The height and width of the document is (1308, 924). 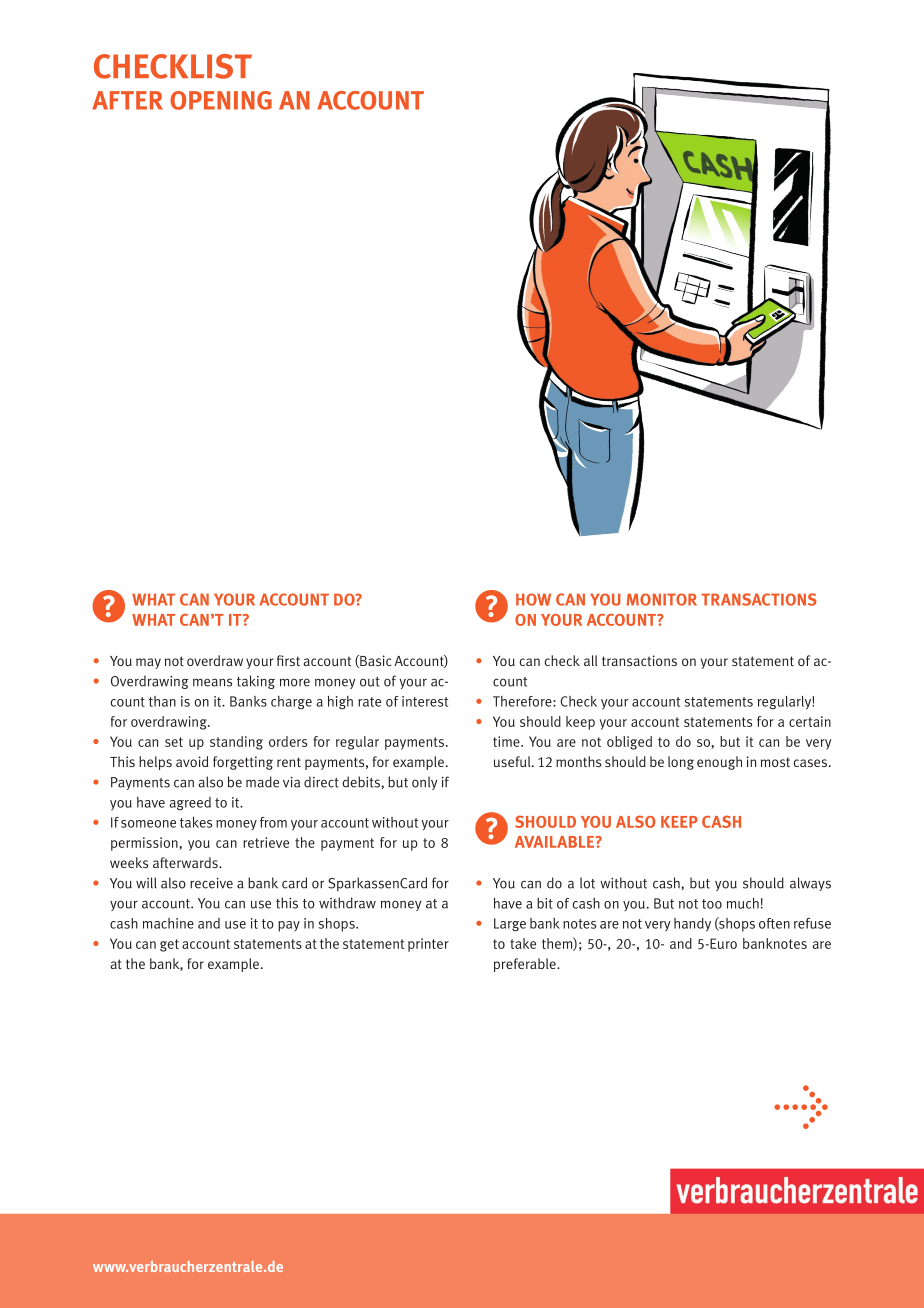 What do you see at coordinates (591, 660) in the document?
I see `all` at bounding box center [591, 660].
